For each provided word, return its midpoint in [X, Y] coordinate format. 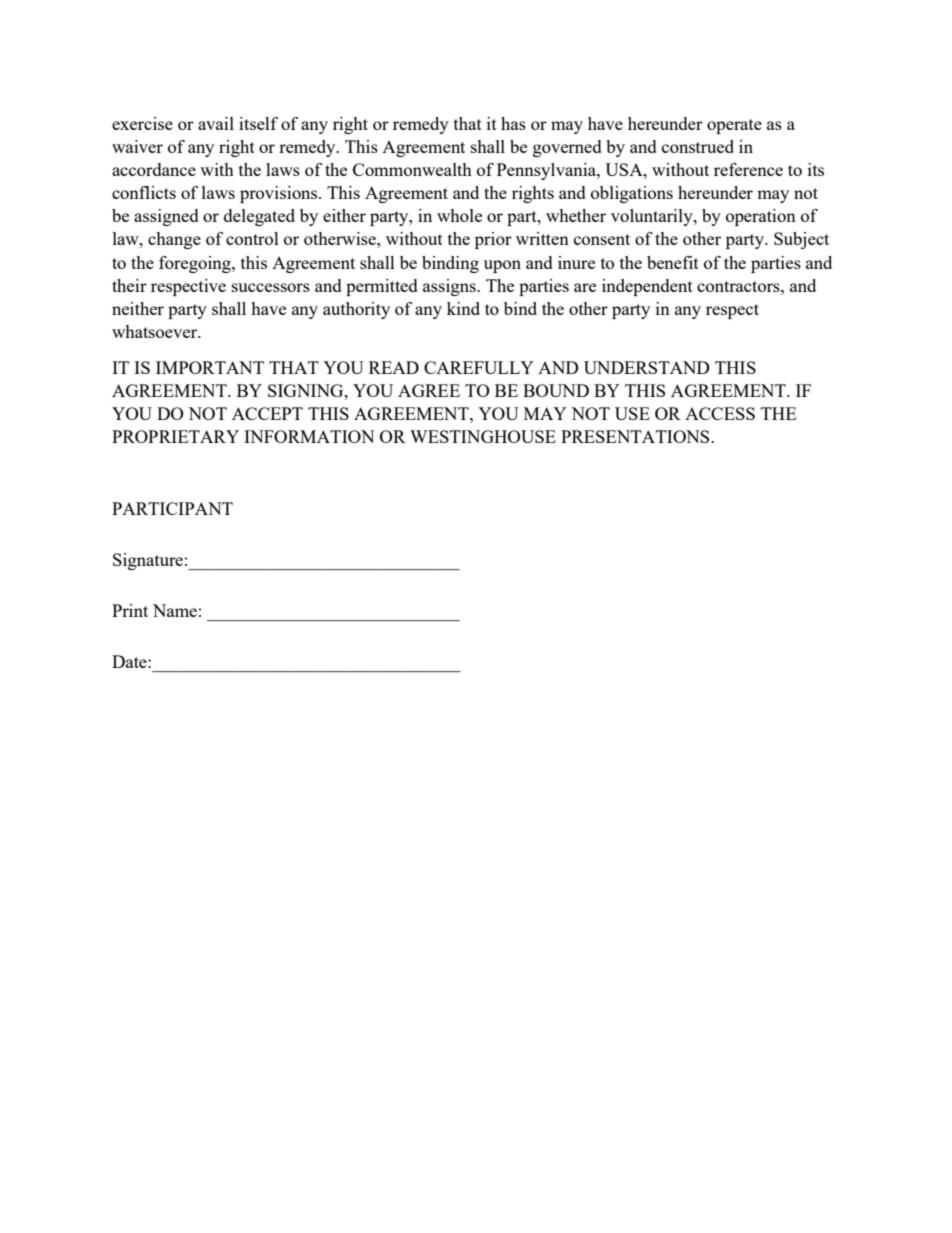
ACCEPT [267, 413]
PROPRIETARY [175, 436]
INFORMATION [309, 436]
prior [493, 240]
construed [698, 146]
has [513, 123]
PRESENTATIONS [636, 436]
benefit [673, 262]
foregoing [196, 264]
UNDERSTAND [647, 367]
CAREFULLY [479, 367]
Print [130, 610]
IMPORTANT [210, 367]
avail [216, 123]
